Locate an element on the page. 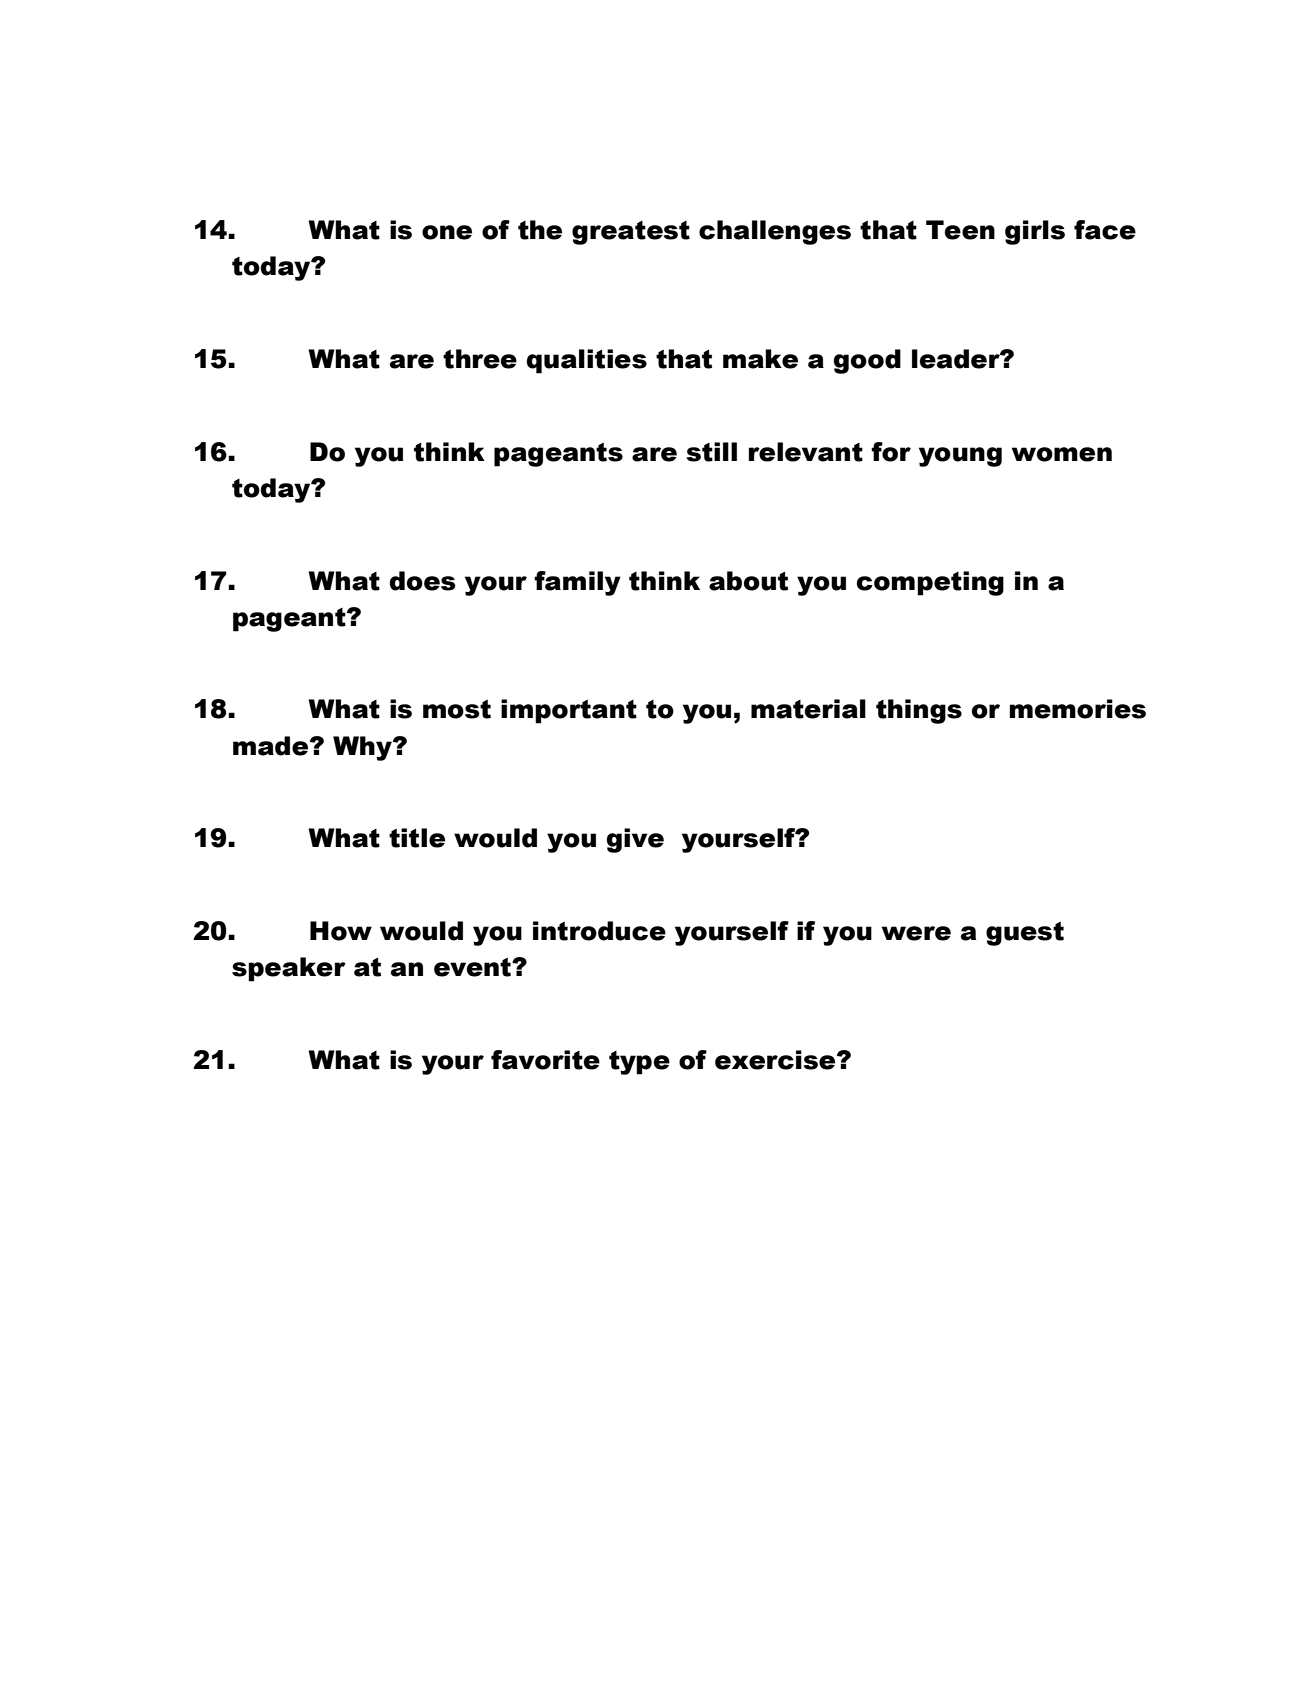  girls is located at coordinates (1035, 232).
